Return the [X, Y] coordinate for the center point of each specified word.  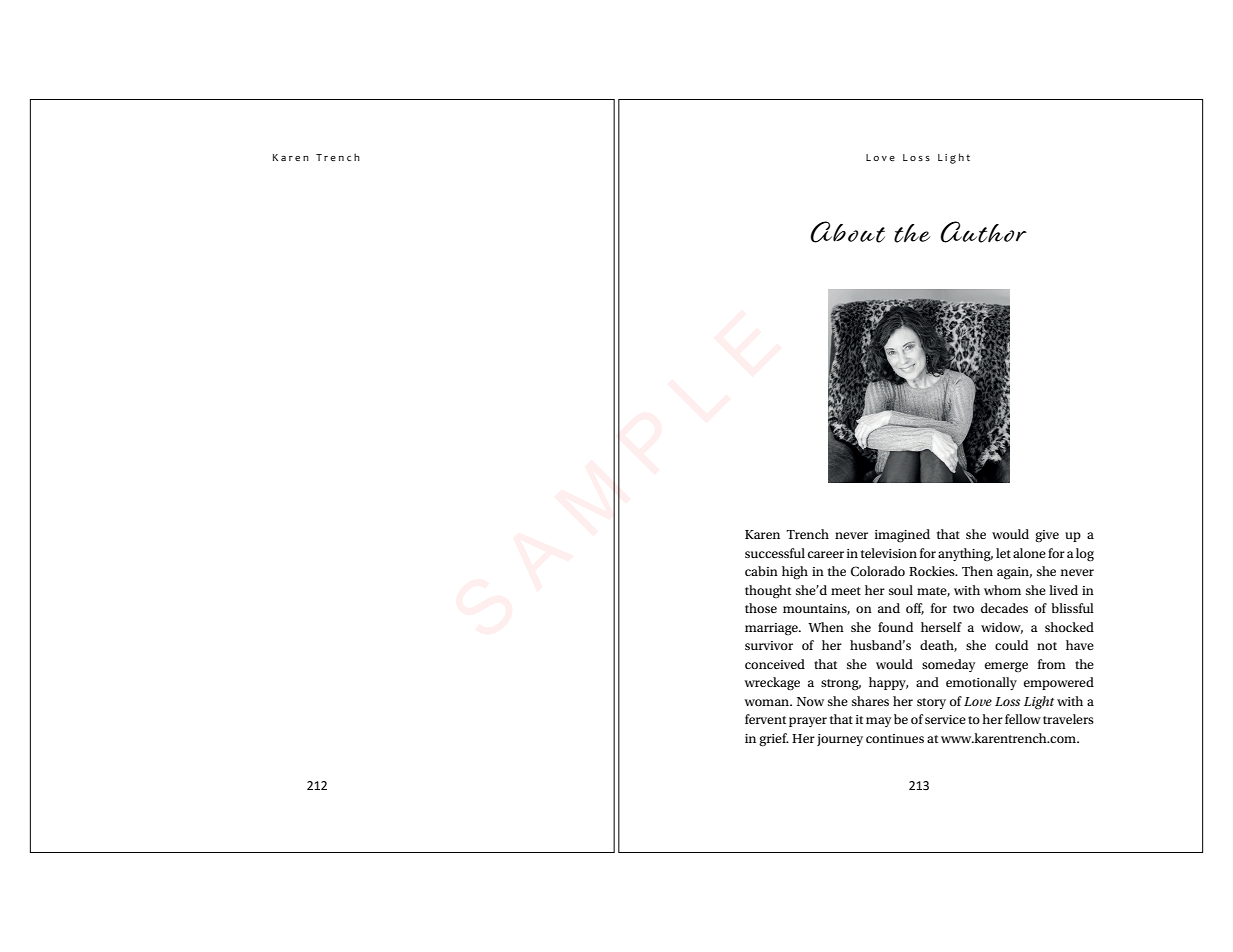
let [1003, 553]
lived [1063, 590]
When [826, 627]
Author [984, 232]
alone [1029, 553]
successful [775, 553]
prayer [808, 722]
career [826, 554]
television [889, 553]
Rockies [933, 571]
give [1047, 536]
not [1047, 646]
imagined [902, 536]
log [1085, 555]
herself [941, 627]
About [848, 232]
